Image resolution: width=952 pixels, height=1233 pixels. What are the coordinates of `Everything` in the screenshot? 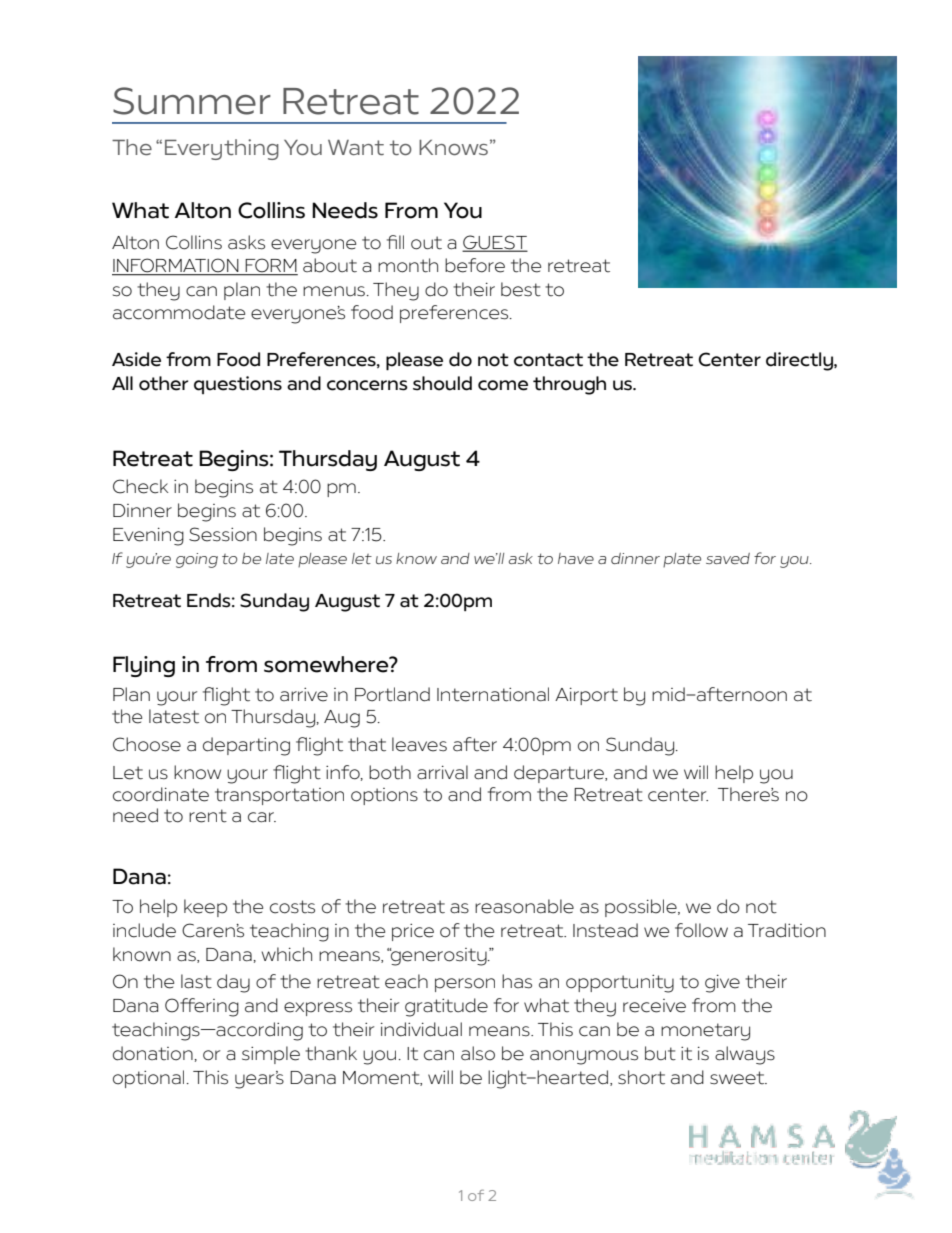 It's located at (222, 149).
